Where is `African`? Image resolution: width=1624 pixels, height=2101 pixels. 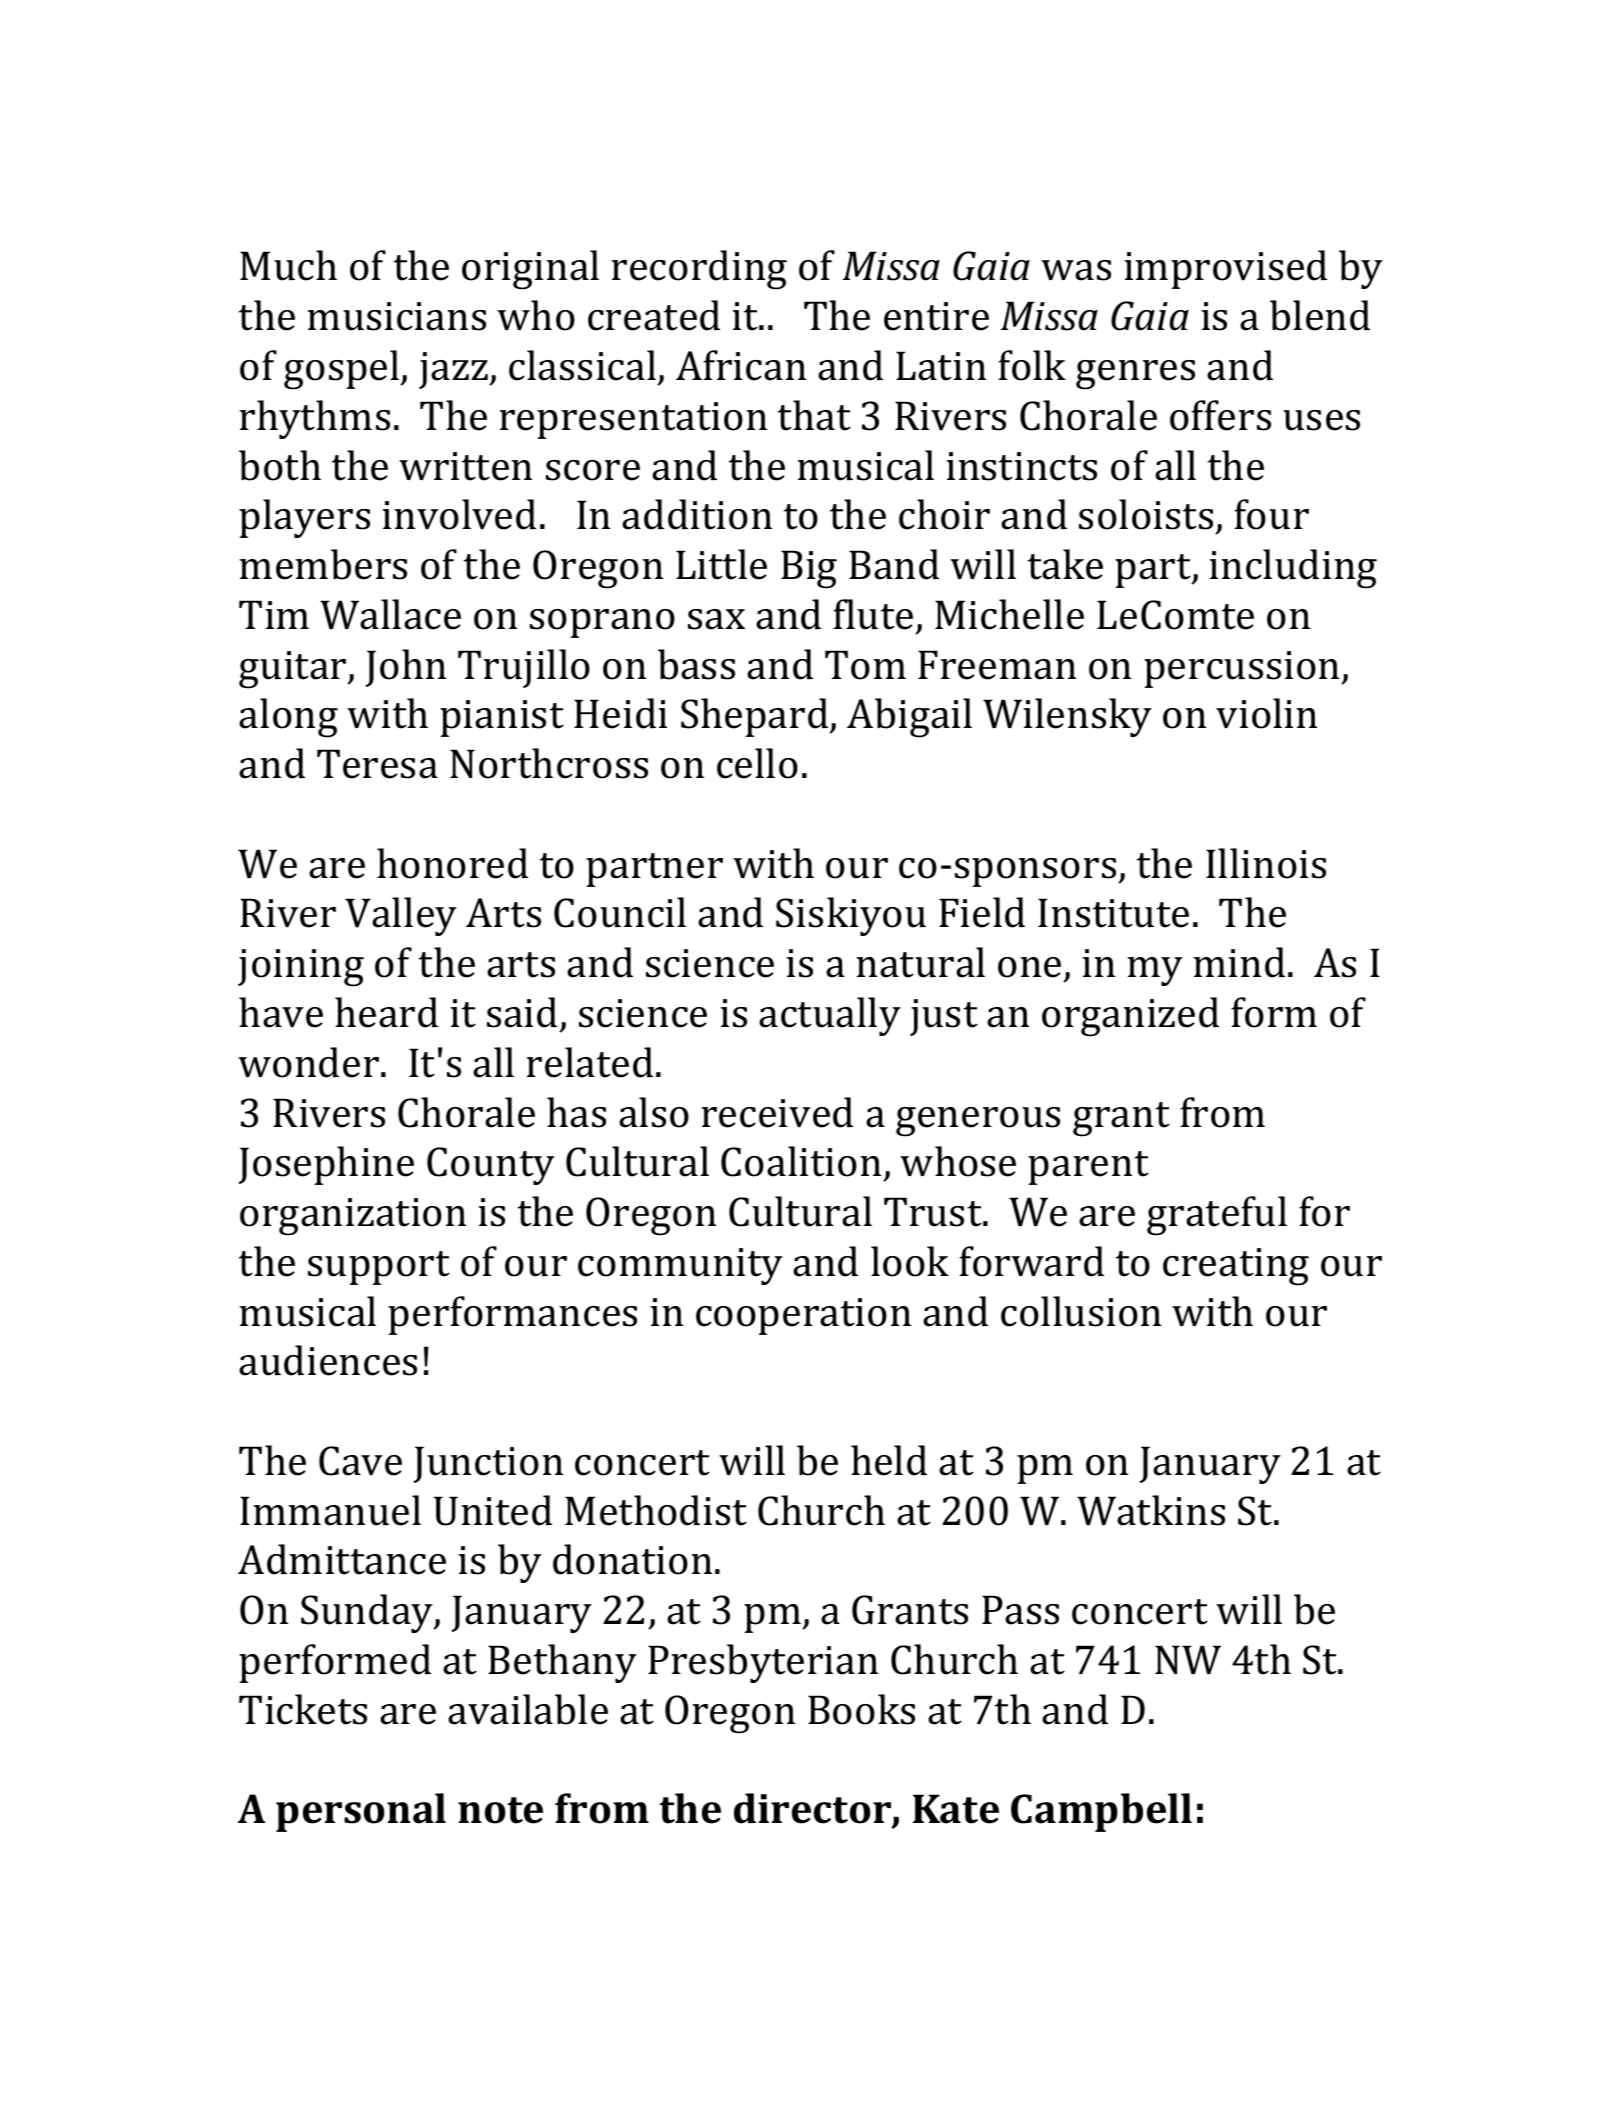
African is located at coordinates (741, 365).
